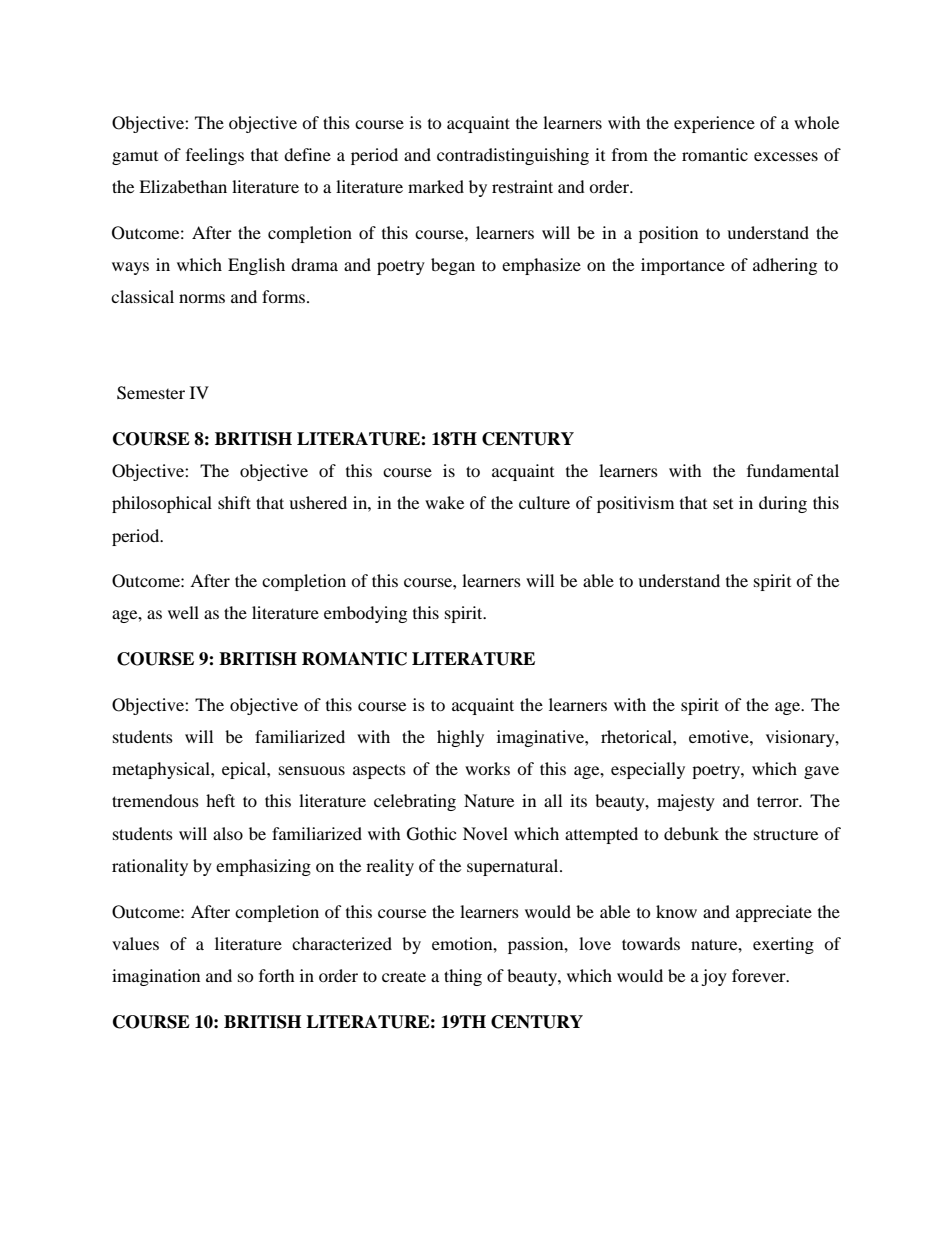 Image resolution: width=952 pixels, height=1233 pixels. What do you see at coordinates (793, 470) in the image?
I see `fundamental` at bounding box center [793, 470].
